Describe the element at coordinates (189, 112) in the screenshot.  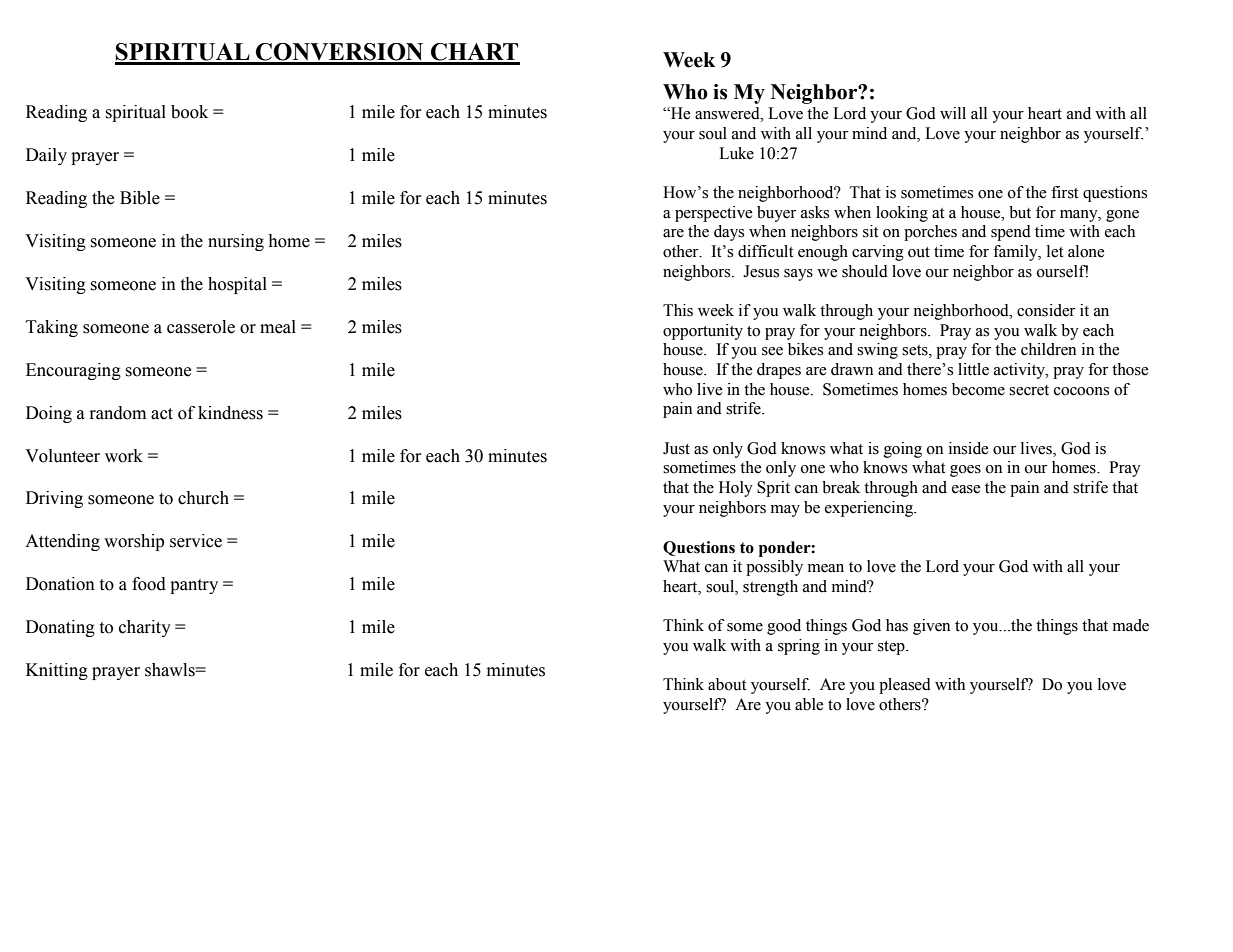
I see `book` at that location.
